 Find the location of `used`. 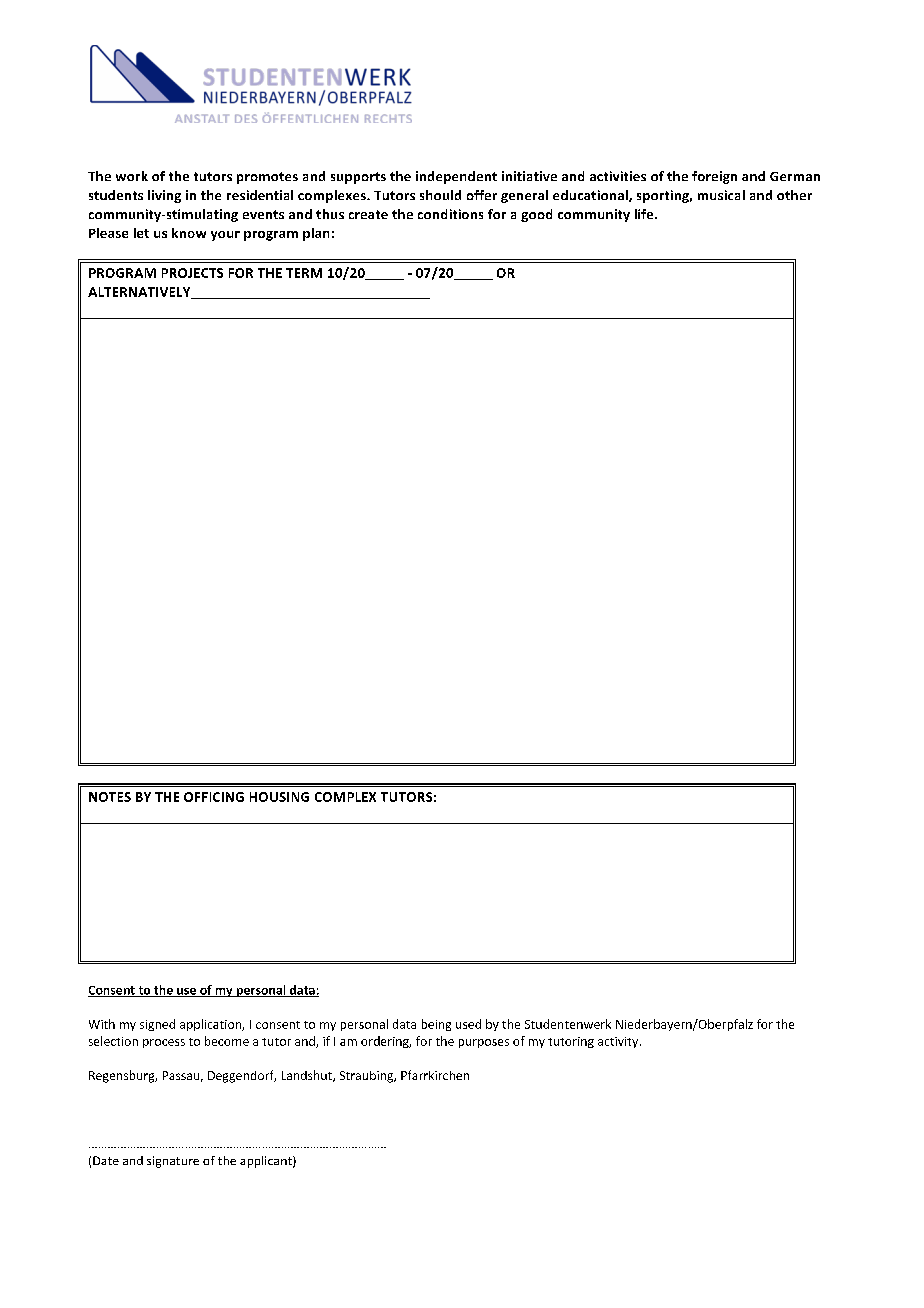

used is located at coordinates (468, 1024).
